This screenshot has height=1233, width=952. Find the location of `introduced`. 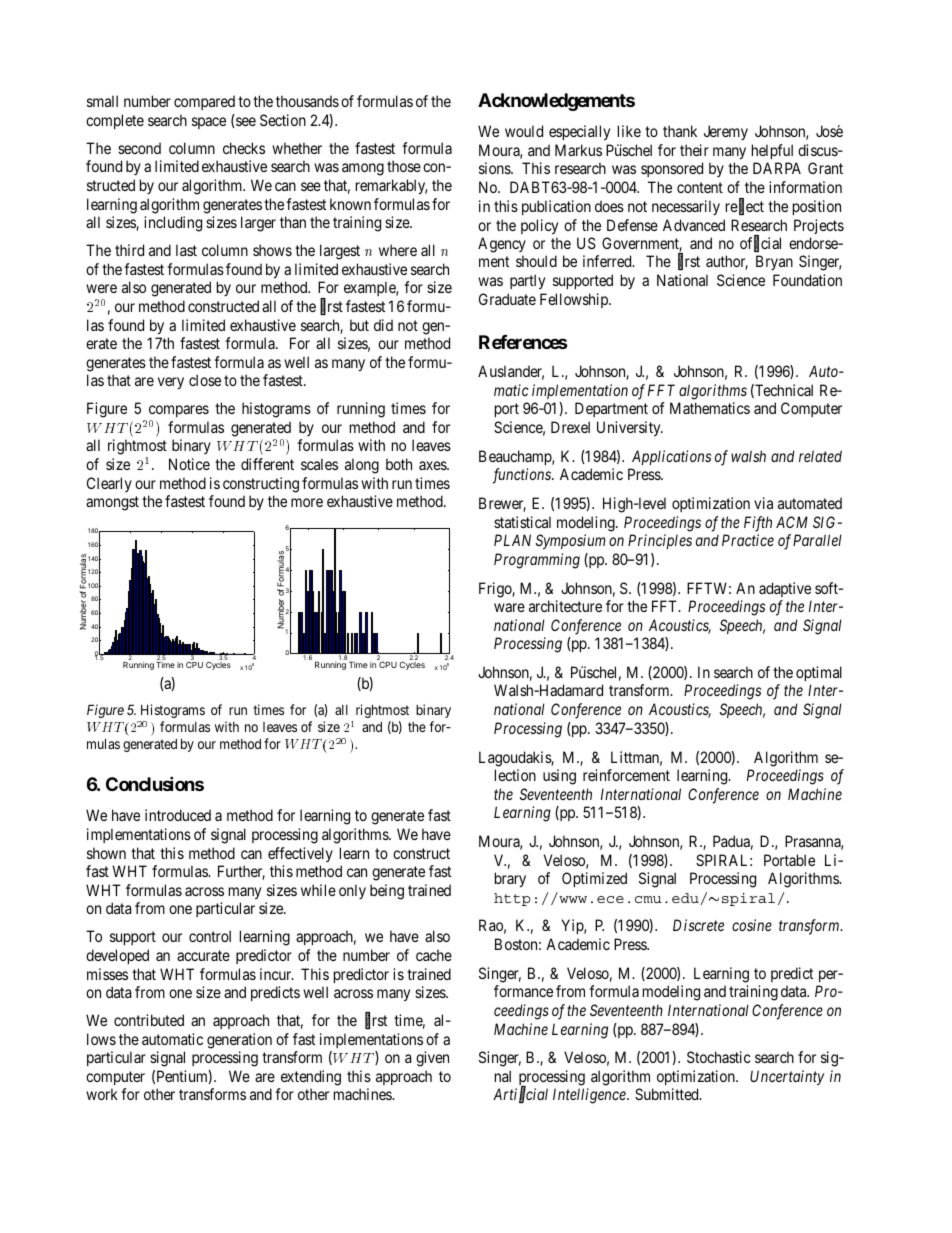

introduced is located at coordinates (178, 815).
